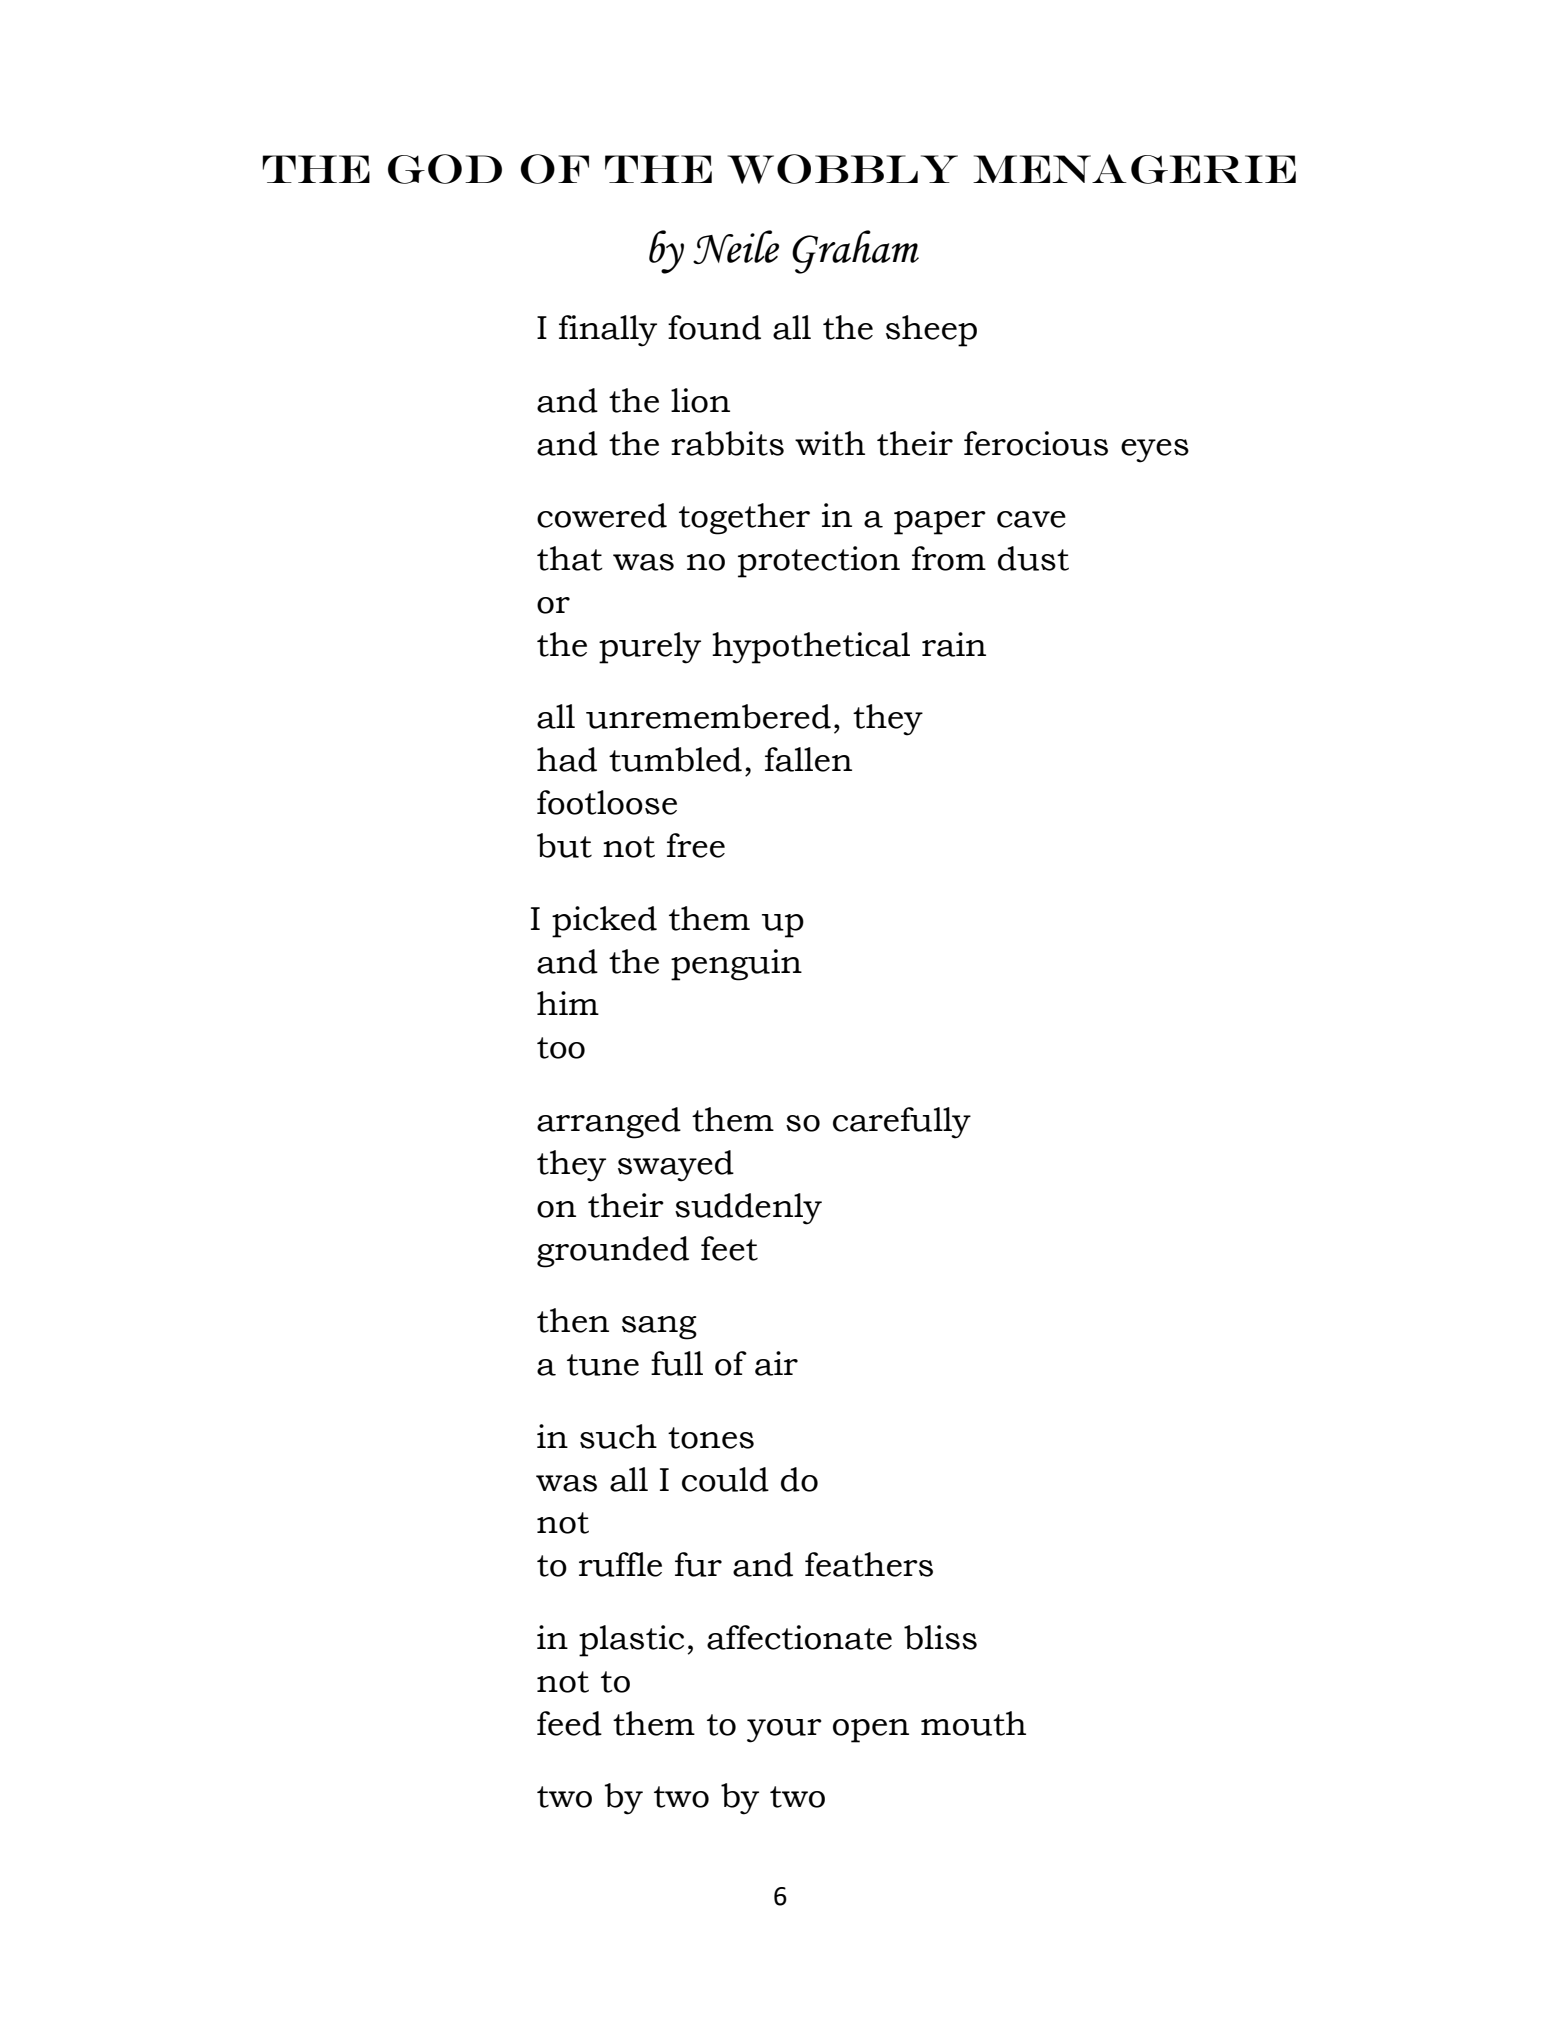 The image size is (1560, 2019). What do you see at coordinates (799, 1637) in the screenshot?
I see `affectionate` at bounding box center [799, 1637].
